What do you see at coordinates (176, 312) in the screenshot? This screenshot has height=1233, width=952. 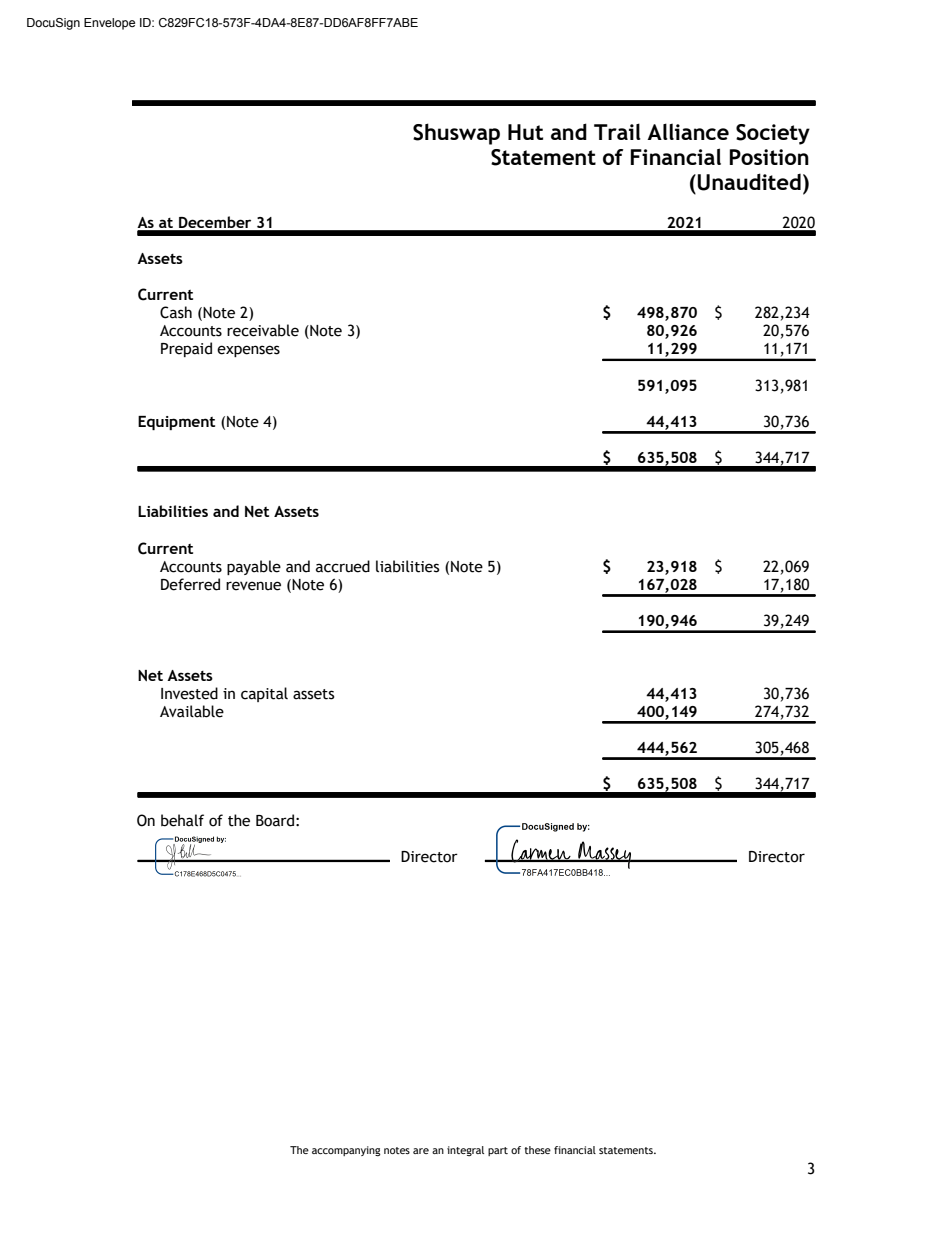 I see `Cash` at bounding box center [176, 312].
